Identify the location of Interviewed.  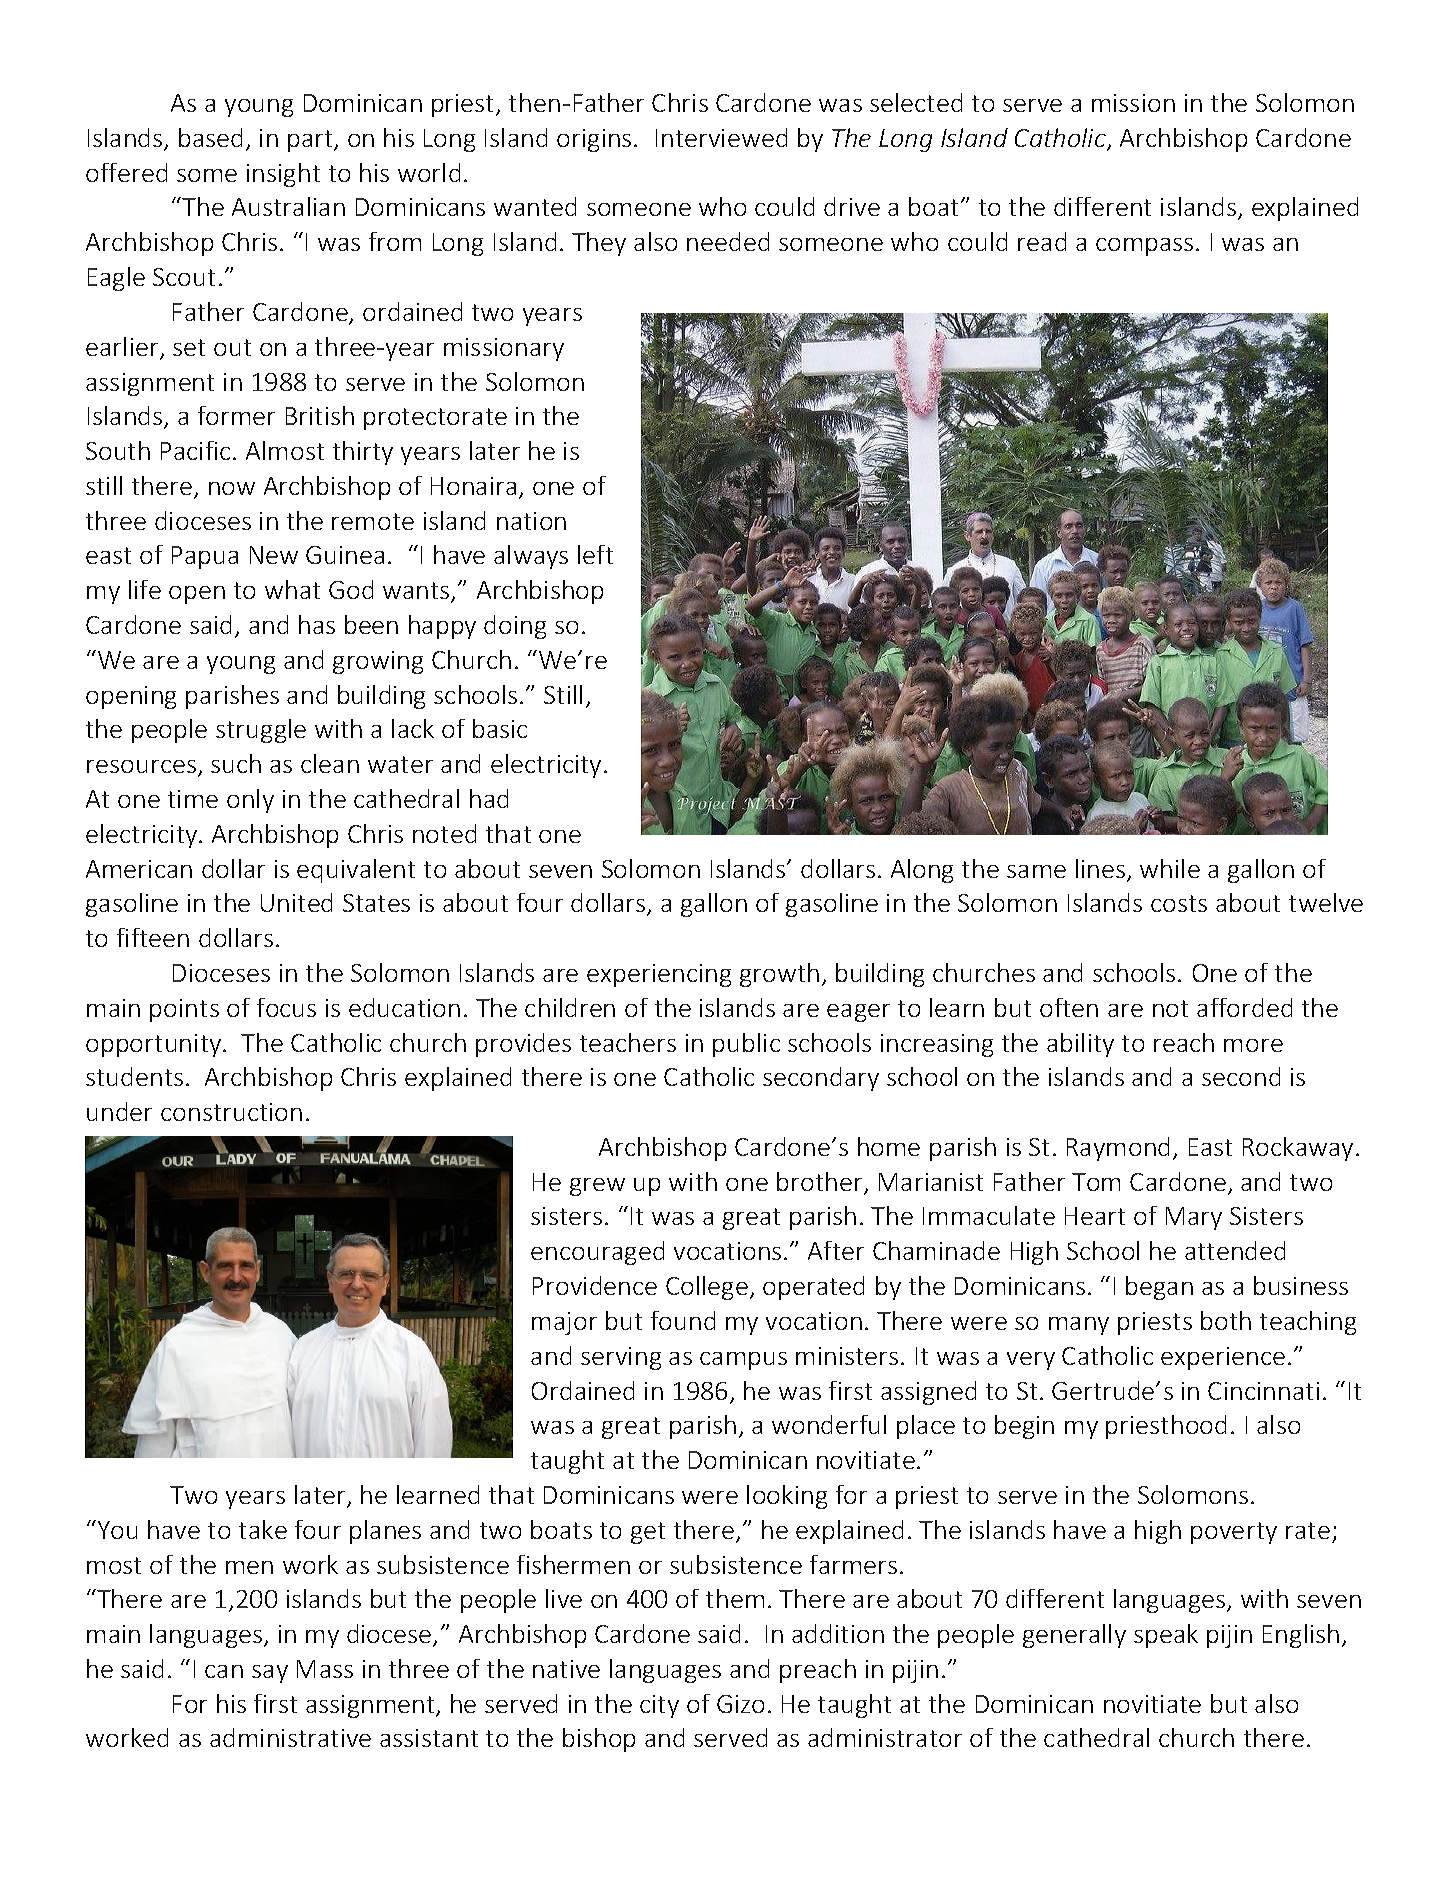
(721, 137).
